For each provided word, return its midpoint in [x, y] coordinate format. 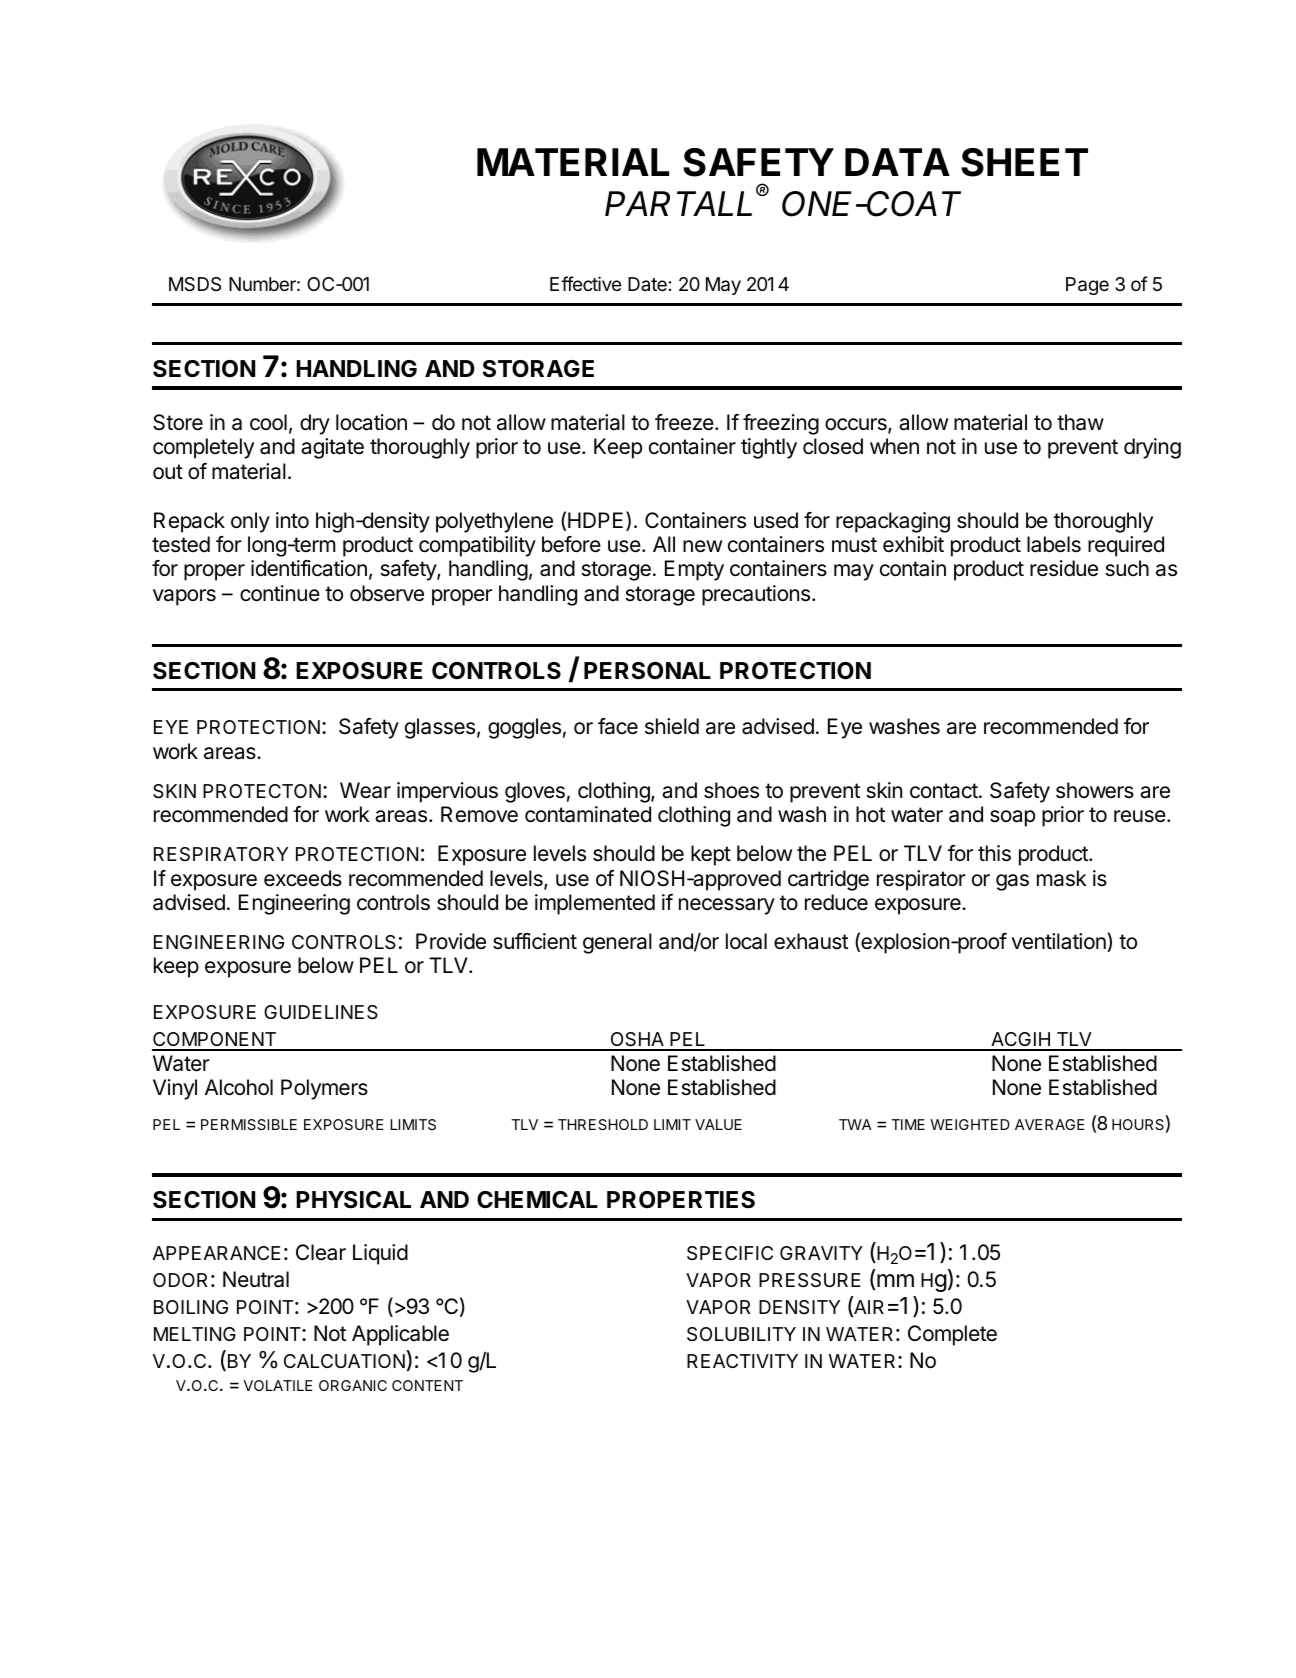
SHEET [1024, 162]
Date [647, 284]
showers [1095, 790]
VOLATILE [278, 1385]
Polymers [324, 1089]
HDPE [595, 520]
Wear [365, 790]
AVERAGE [1050, 1124]
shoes [731, 790]
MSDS [195, 284]
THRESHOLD [603, 1124]
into [292, 520]
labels [1054, 544]
